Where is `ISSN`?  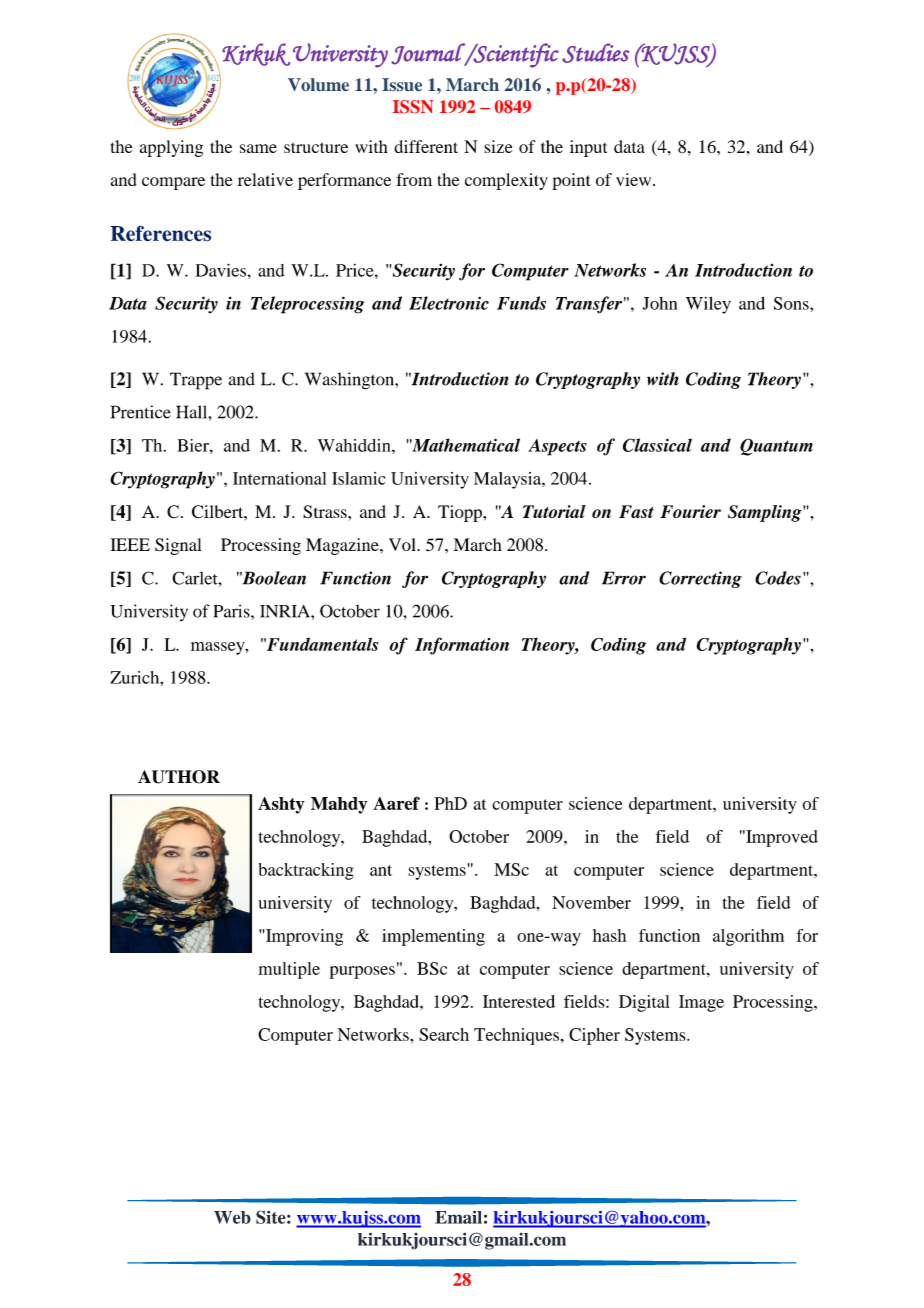
ISSN is located at coordinates (413, 106).
